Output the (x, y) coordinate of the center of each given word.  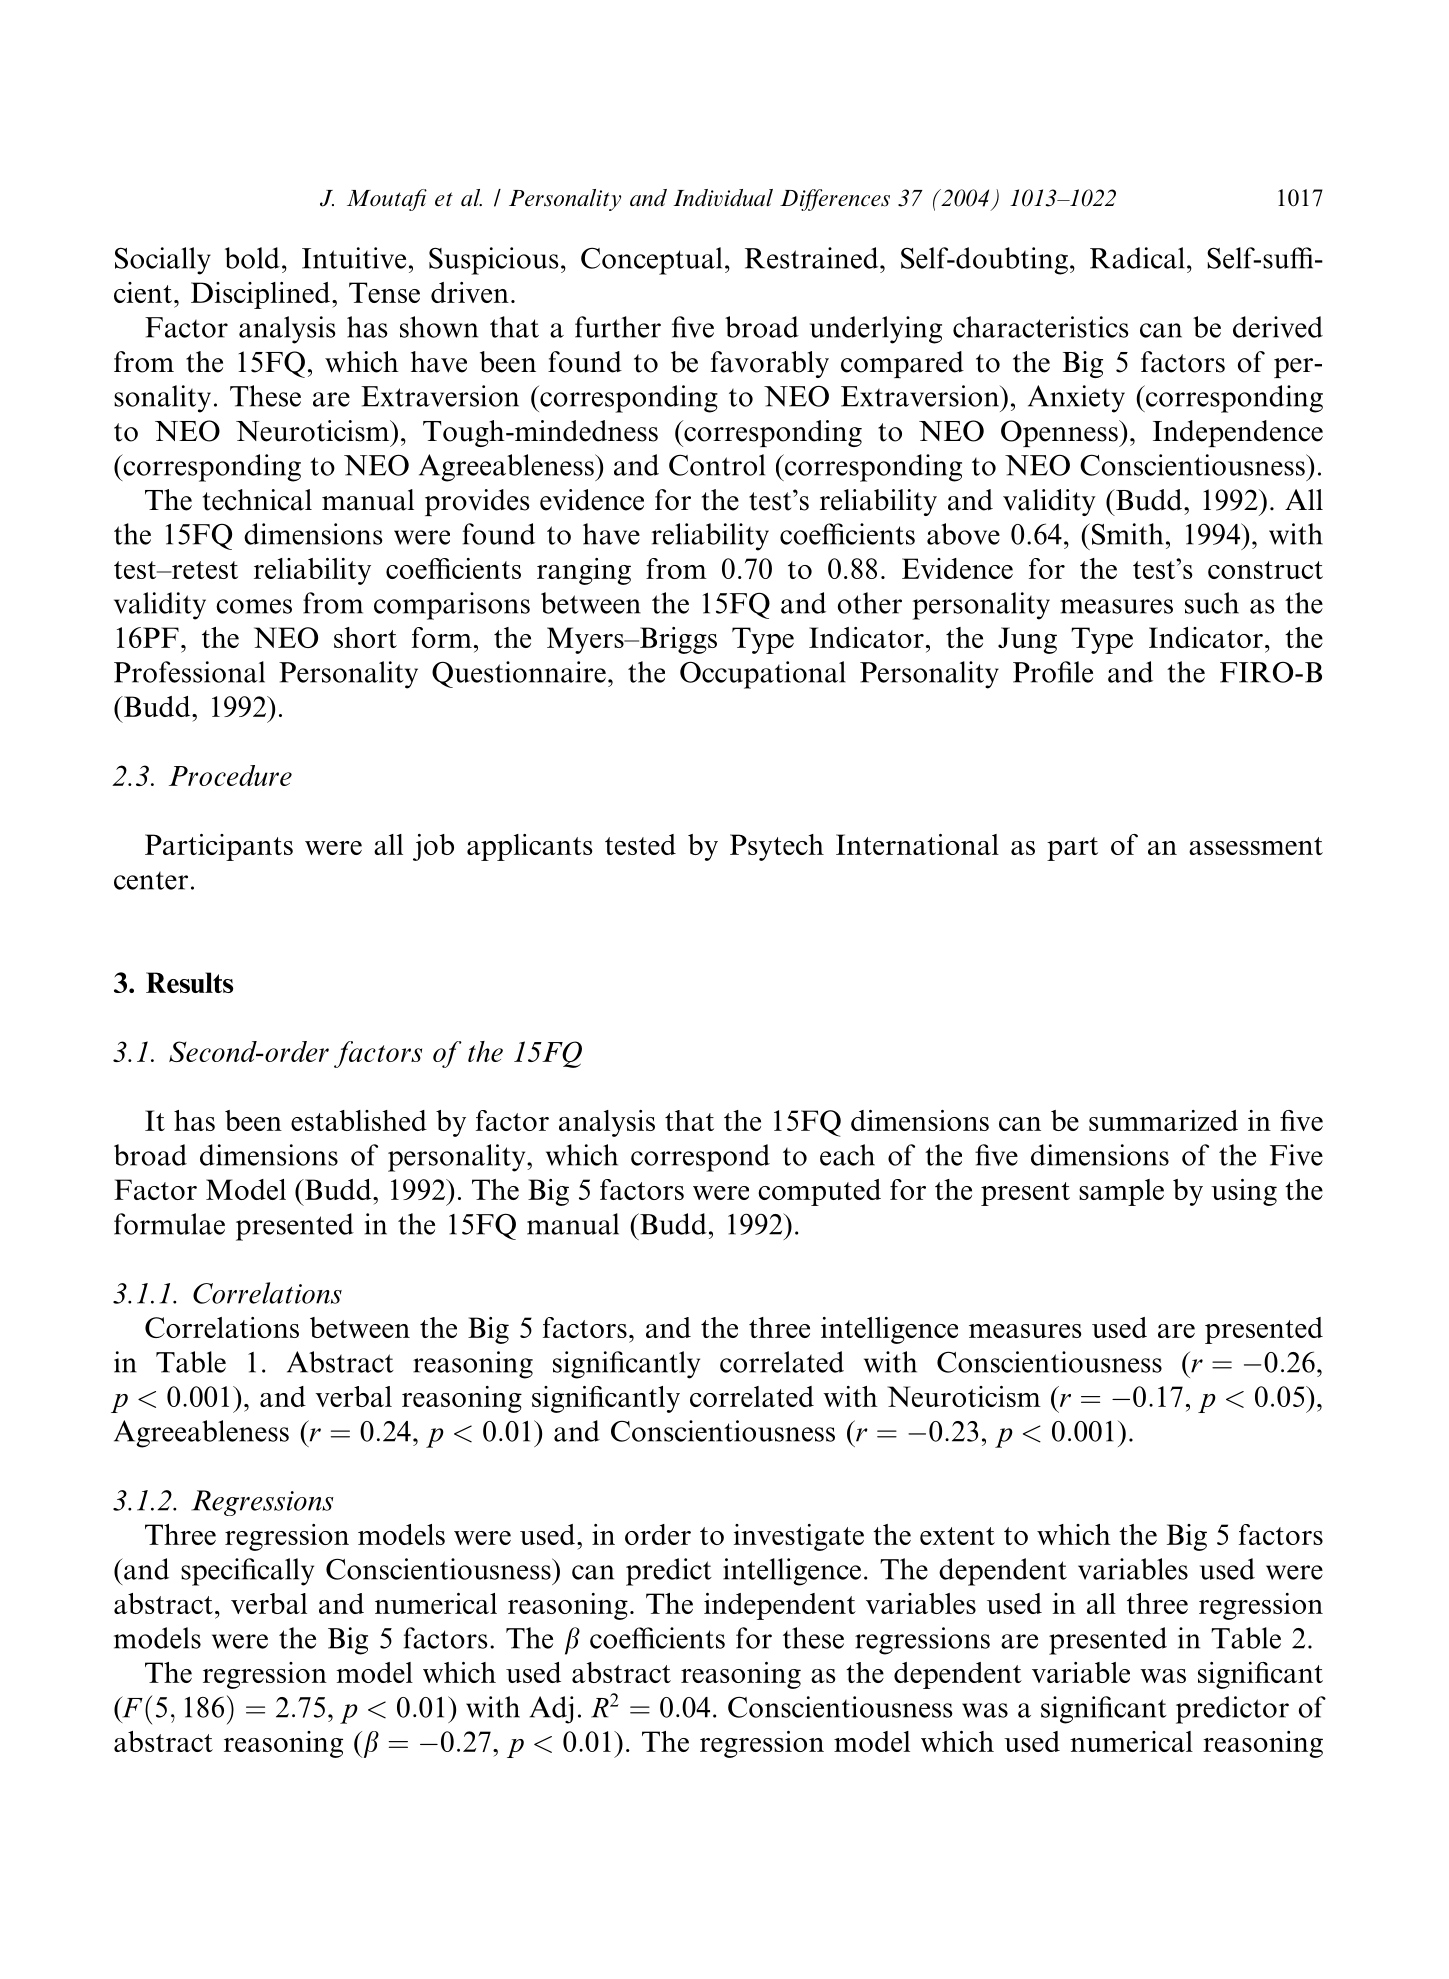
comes (254, 606)
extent (957, 1536)
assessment (1256, 846)
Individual (723, 198)
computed (819, 1192)
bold (252, 258)
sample (1121, 1192)
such (1212, 603)
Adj (551, 1710)
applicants (529, 847)
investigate (799, 1537)
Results (189, 982)
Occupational (763, 675)
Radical (1137, 258)
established (359, 1120)
